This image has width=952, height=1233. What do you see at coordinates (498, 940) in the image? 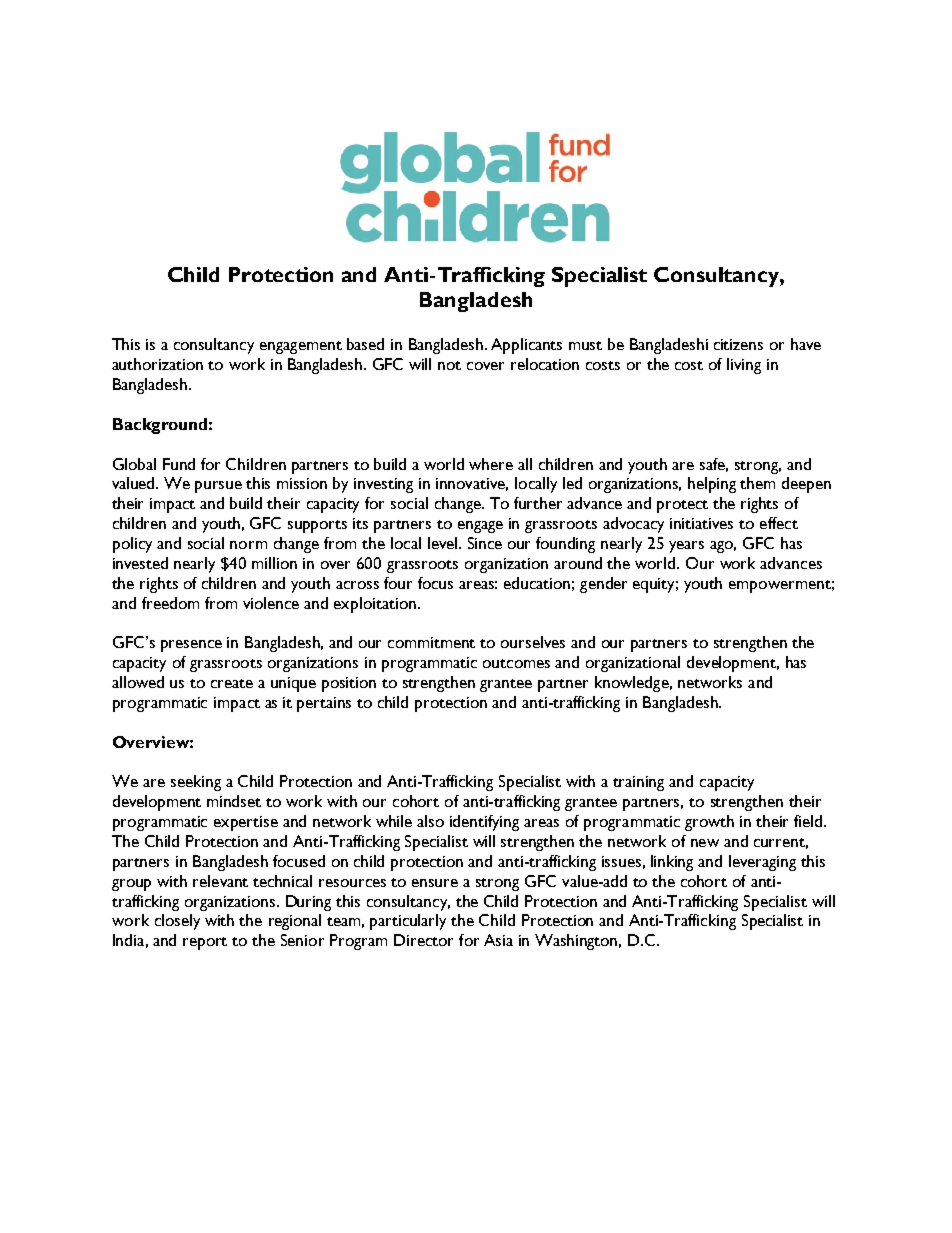
I see `Asia` at bounding box center [498, 940].
